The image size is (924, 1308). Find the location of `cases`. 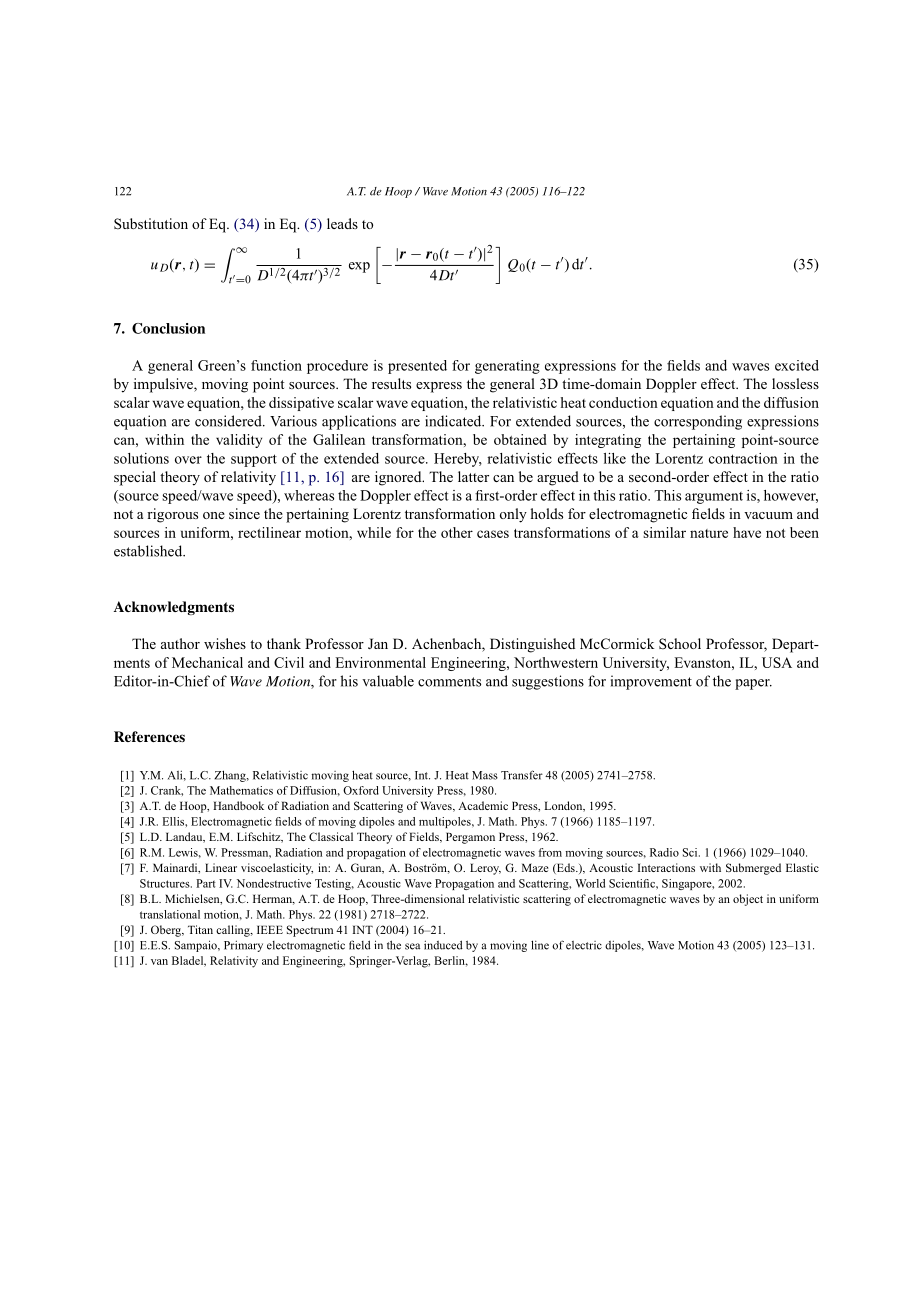

cases is located at coordinates (493, 534).
